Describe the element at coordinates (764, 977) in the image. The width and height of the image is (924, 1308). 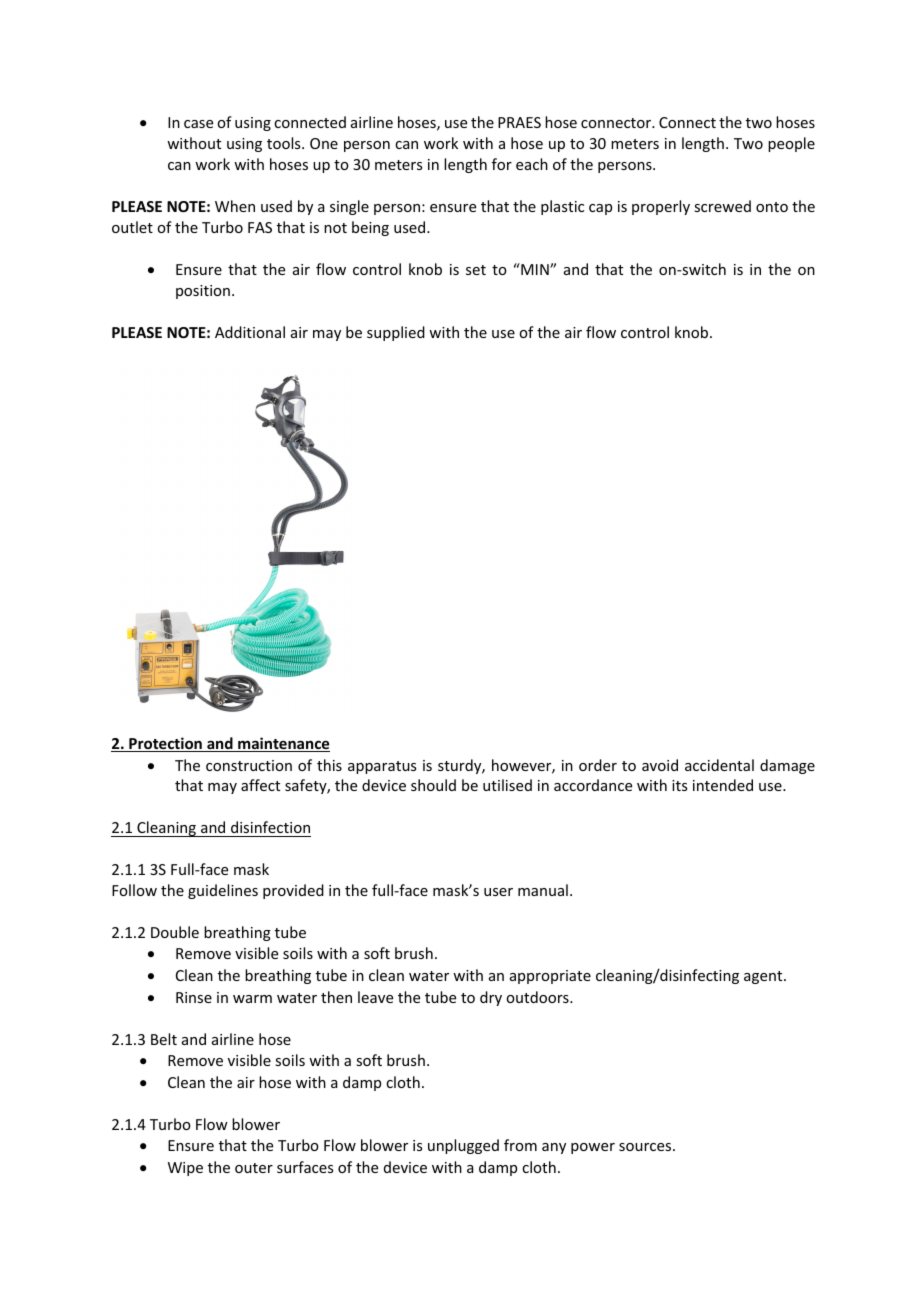
I see `agent` at that location.
